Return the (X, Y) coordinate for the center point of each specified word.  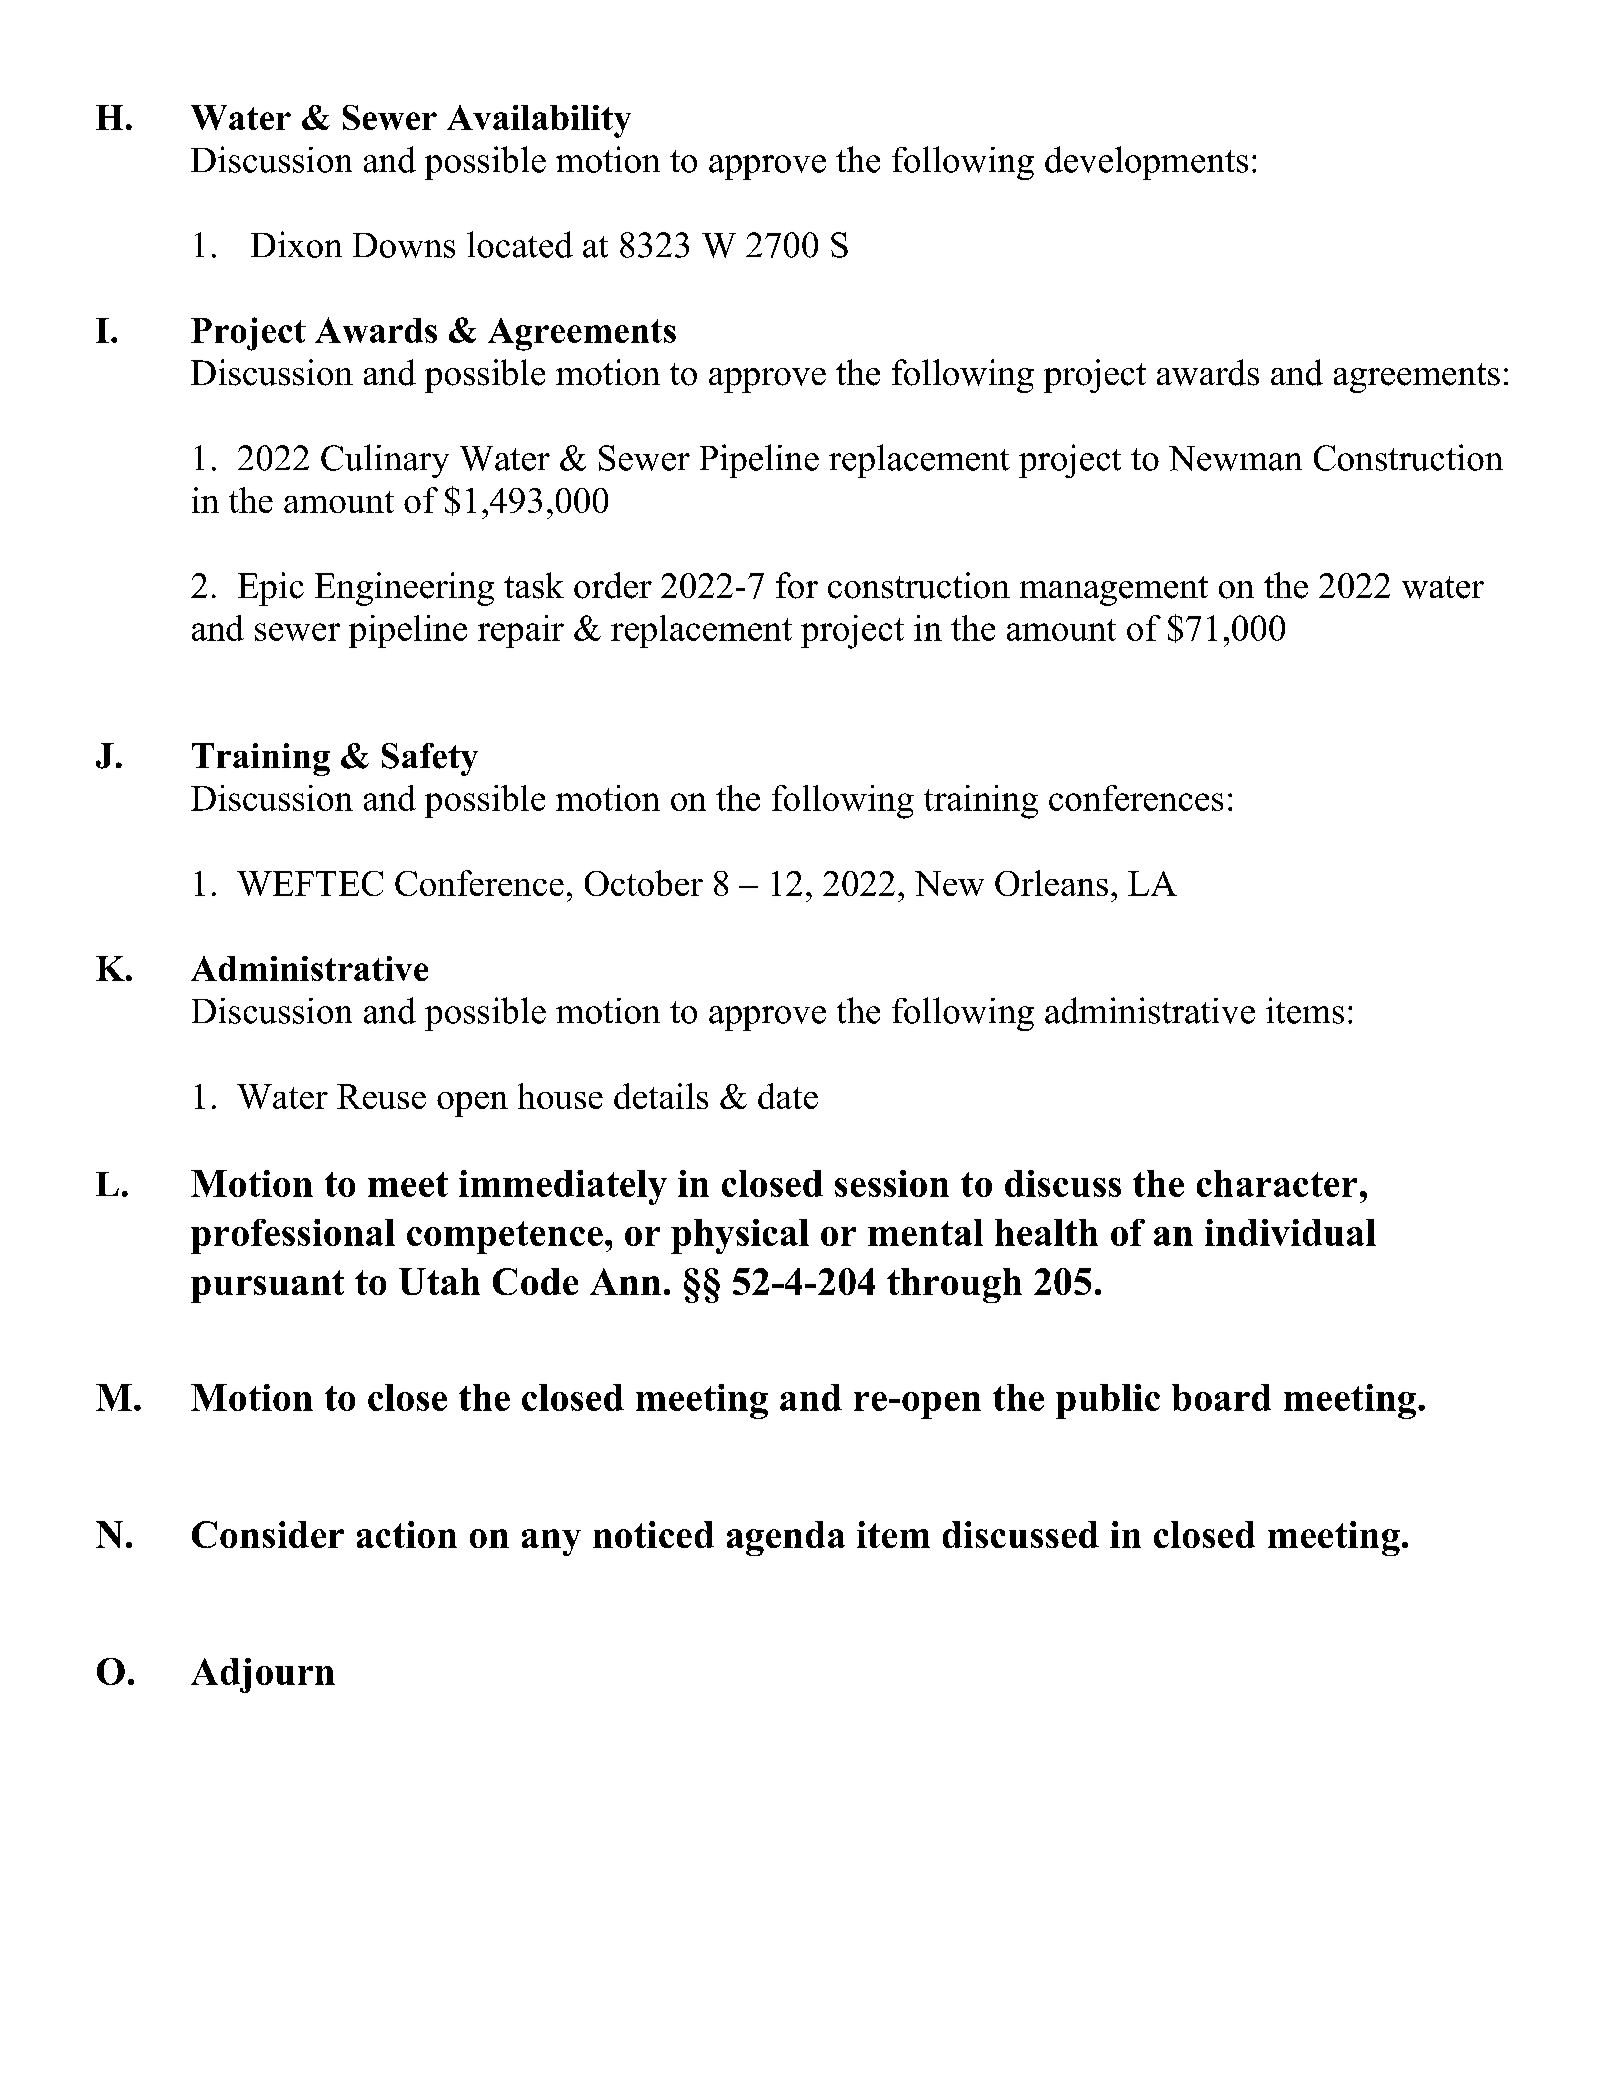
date (788, 1096)
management (1114, 591)
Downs (404, 245)
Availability (539, 121)
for (797, 585)
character (1277, 1183)
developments (1146, 163)
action (407, 1534)
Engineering (404, 589)
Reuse (381, 1096)
